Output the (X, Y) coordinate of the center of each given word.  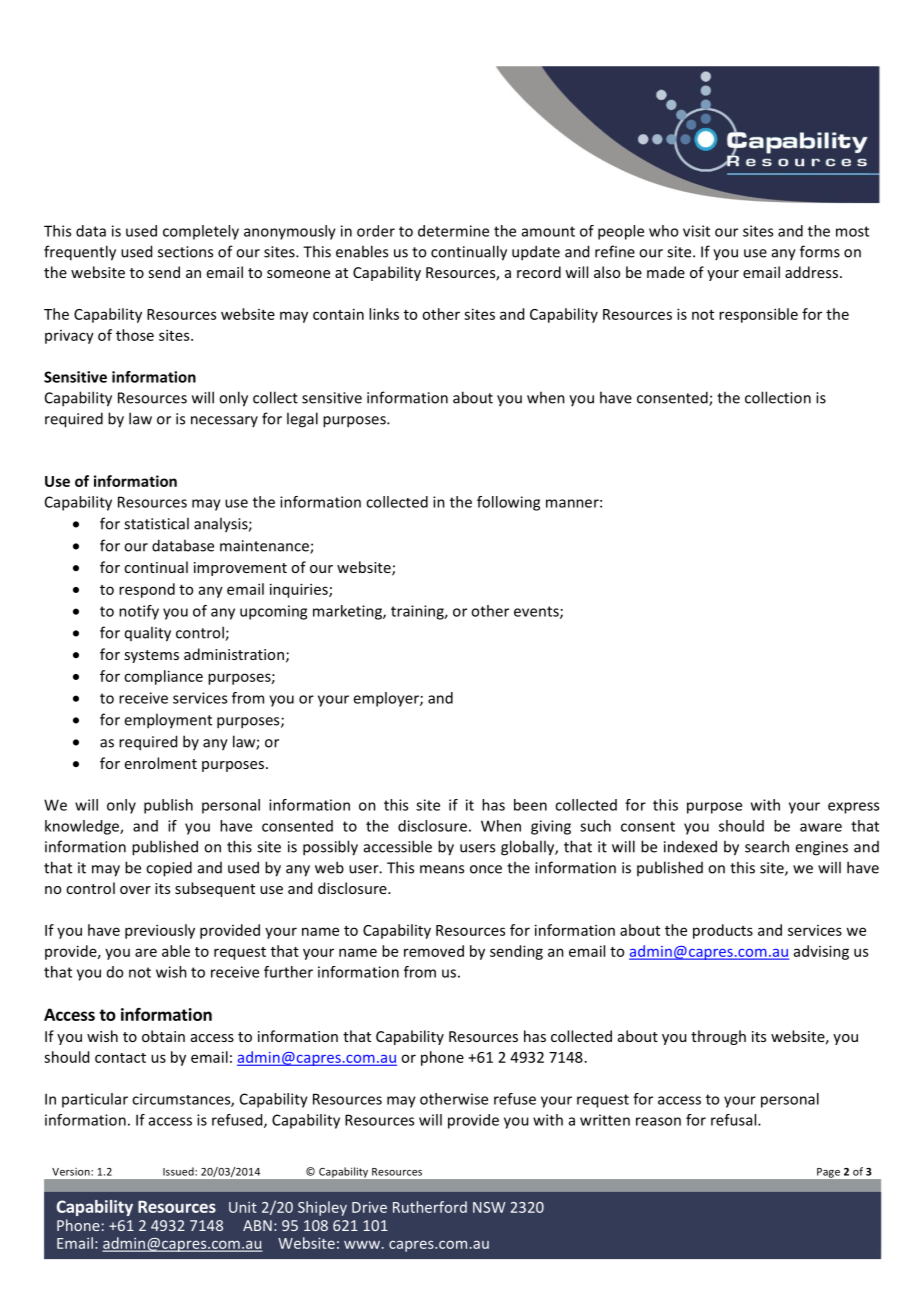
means (442, 869)
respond (147, 590)
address (811, 272)
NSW (489, 1207)
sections (185, 252)
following (508, 503)
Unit (243, 1207)
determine (453, 231)
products (723, 931)
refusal (735, 1120)
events (537, 612)
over (135, 890)
